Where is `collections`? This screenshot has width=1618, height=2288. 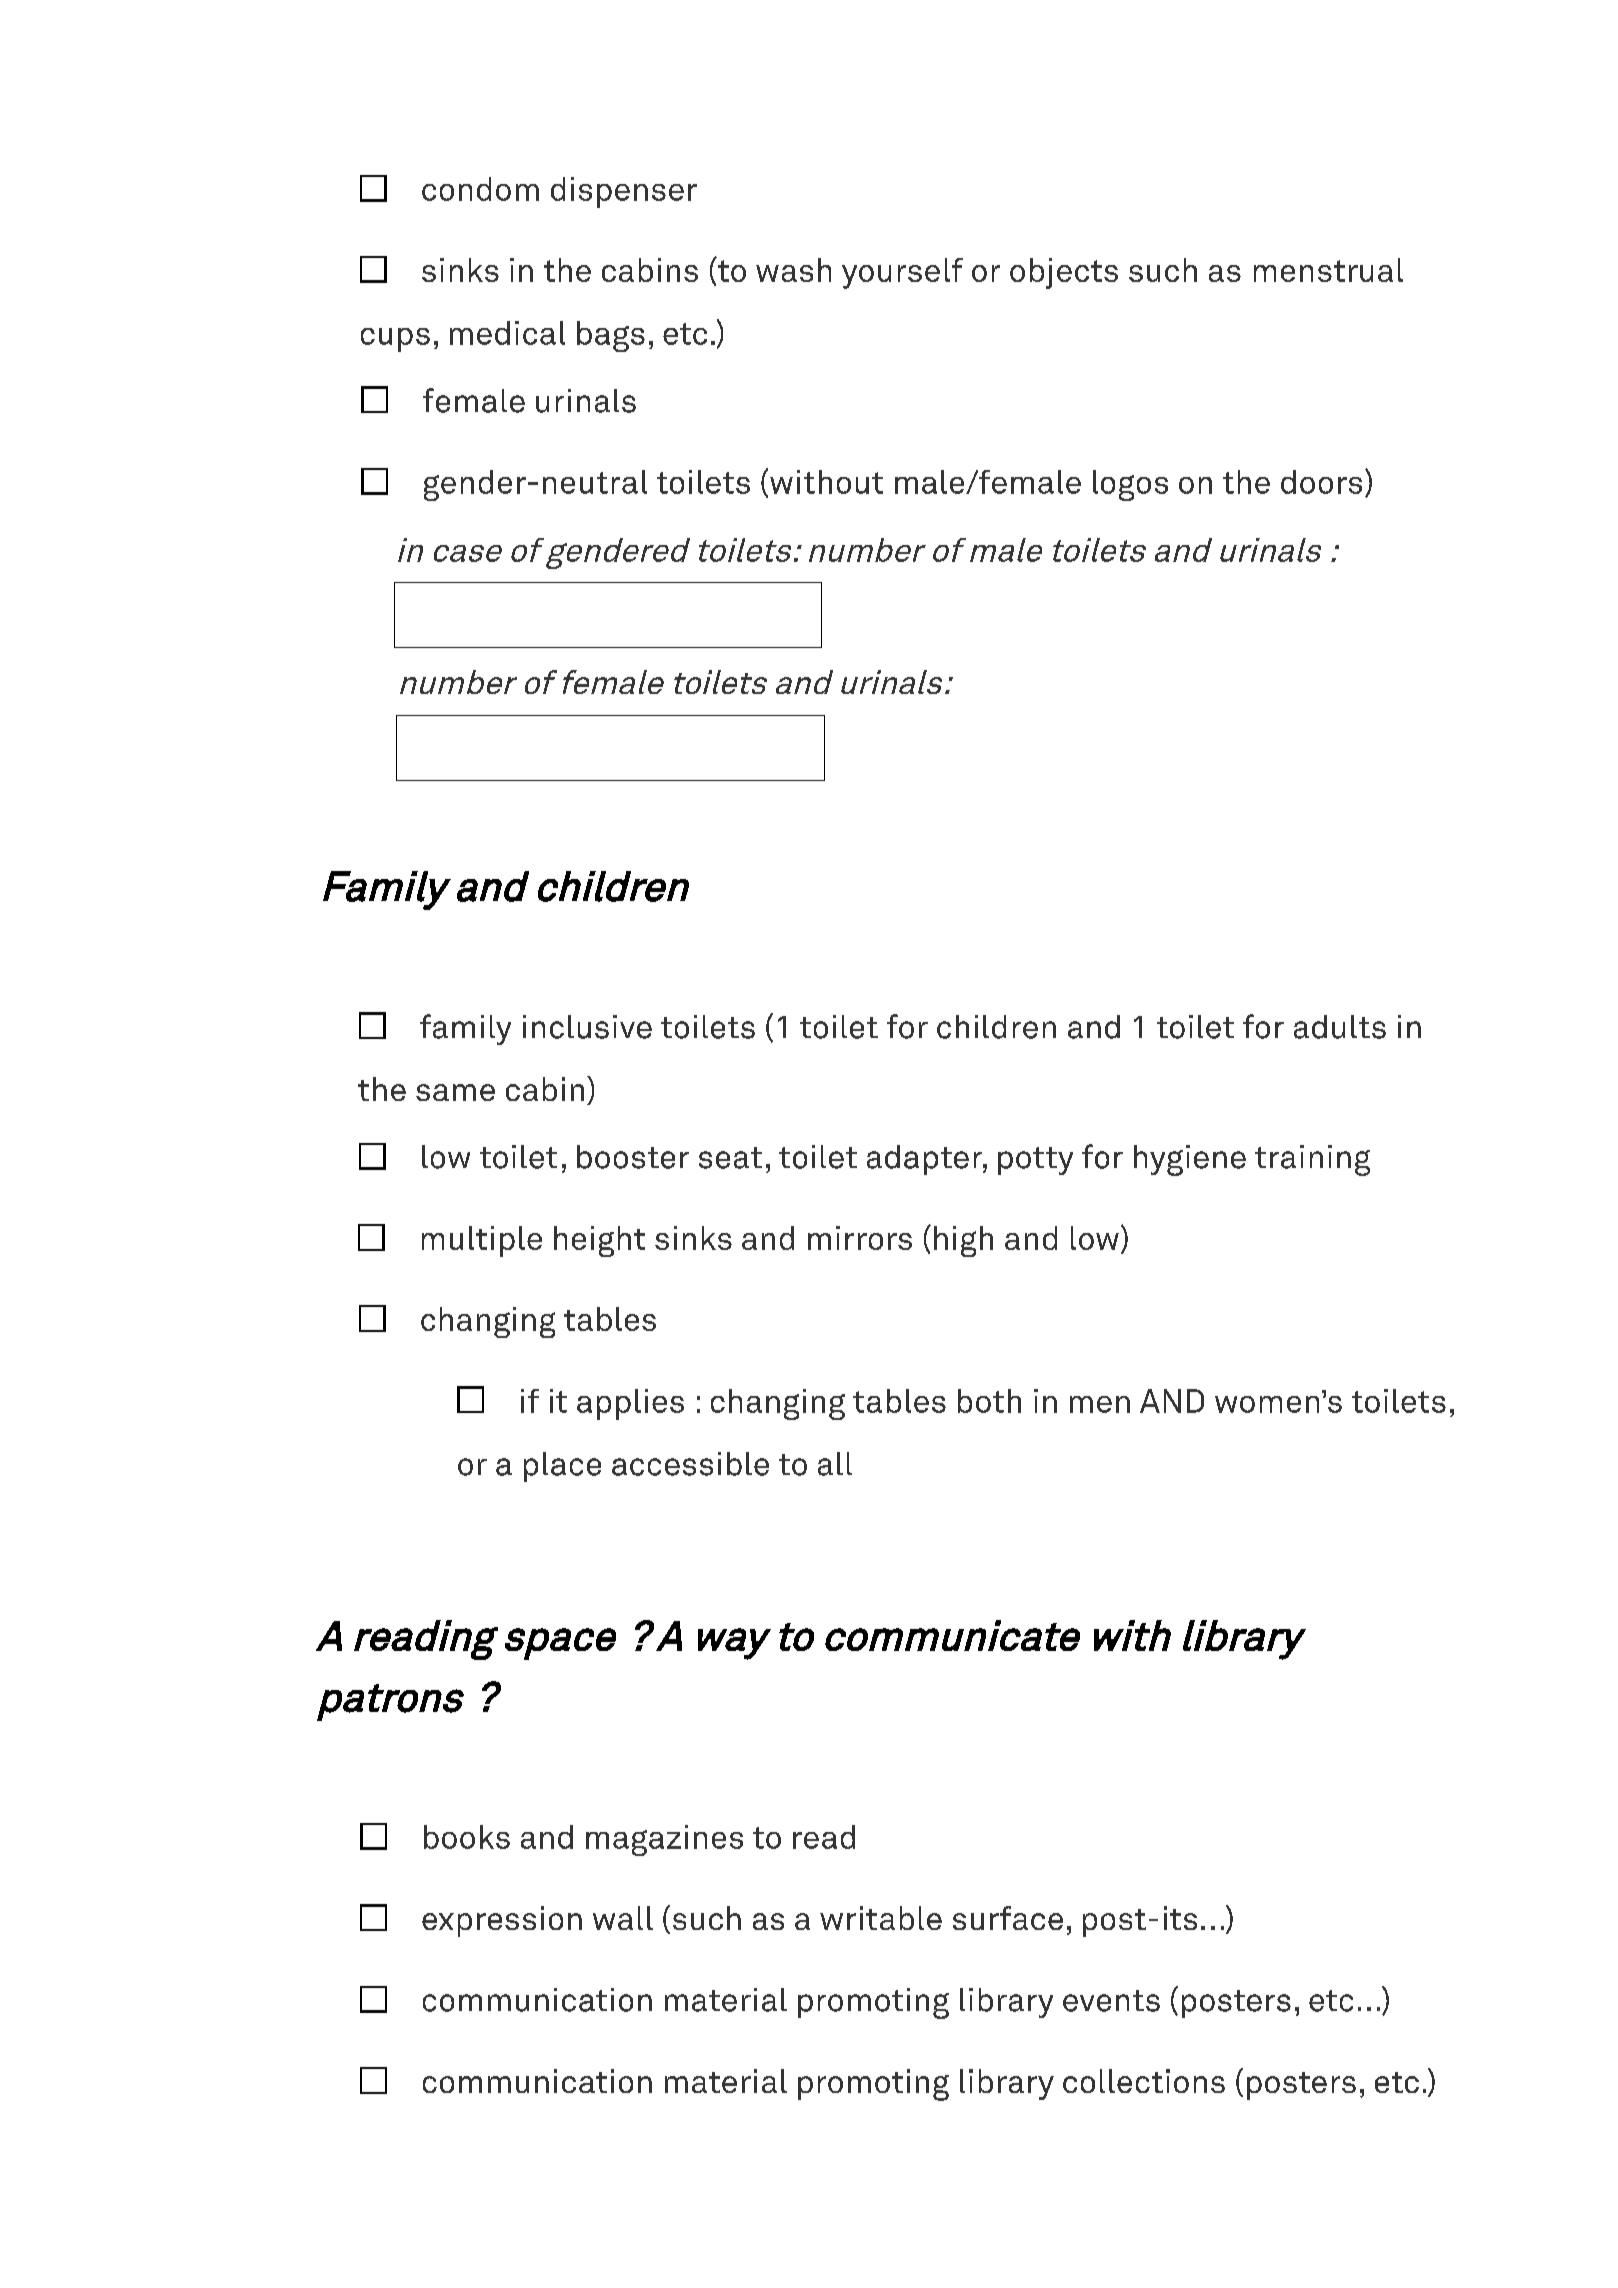 collections is located at coordinates (1144, 2081).
